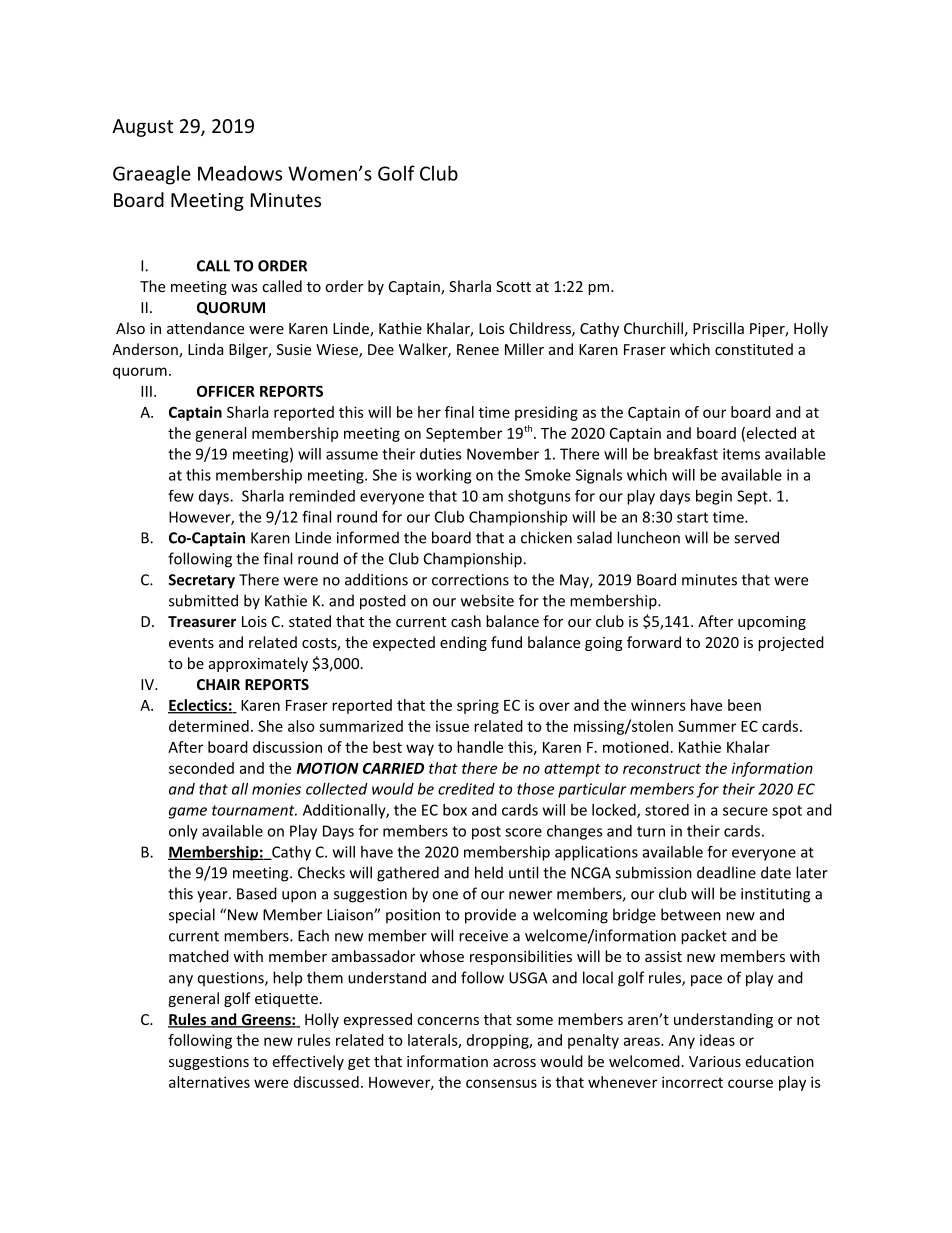 The width and height of the document is (952, 1233). Describe the element at coordinates (480, 747) in the document. I see `handle` at that location.
